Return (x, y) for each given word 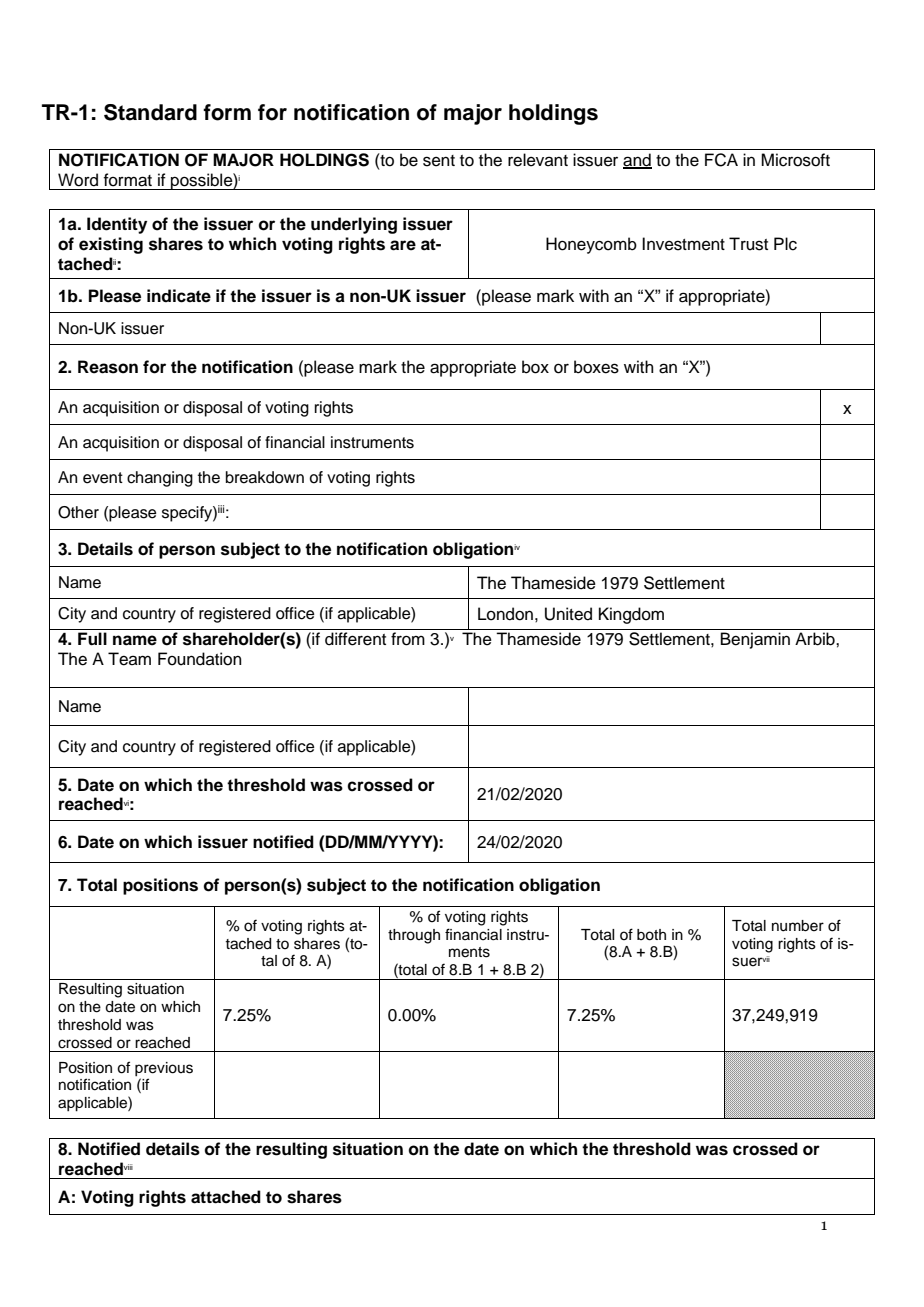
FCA (721, 160)
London (505, 614)
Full (92, 639)
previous (164, 1069)
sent (439, 161)
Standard (150, 112)
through (414, 936)
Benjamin (755, 640)
